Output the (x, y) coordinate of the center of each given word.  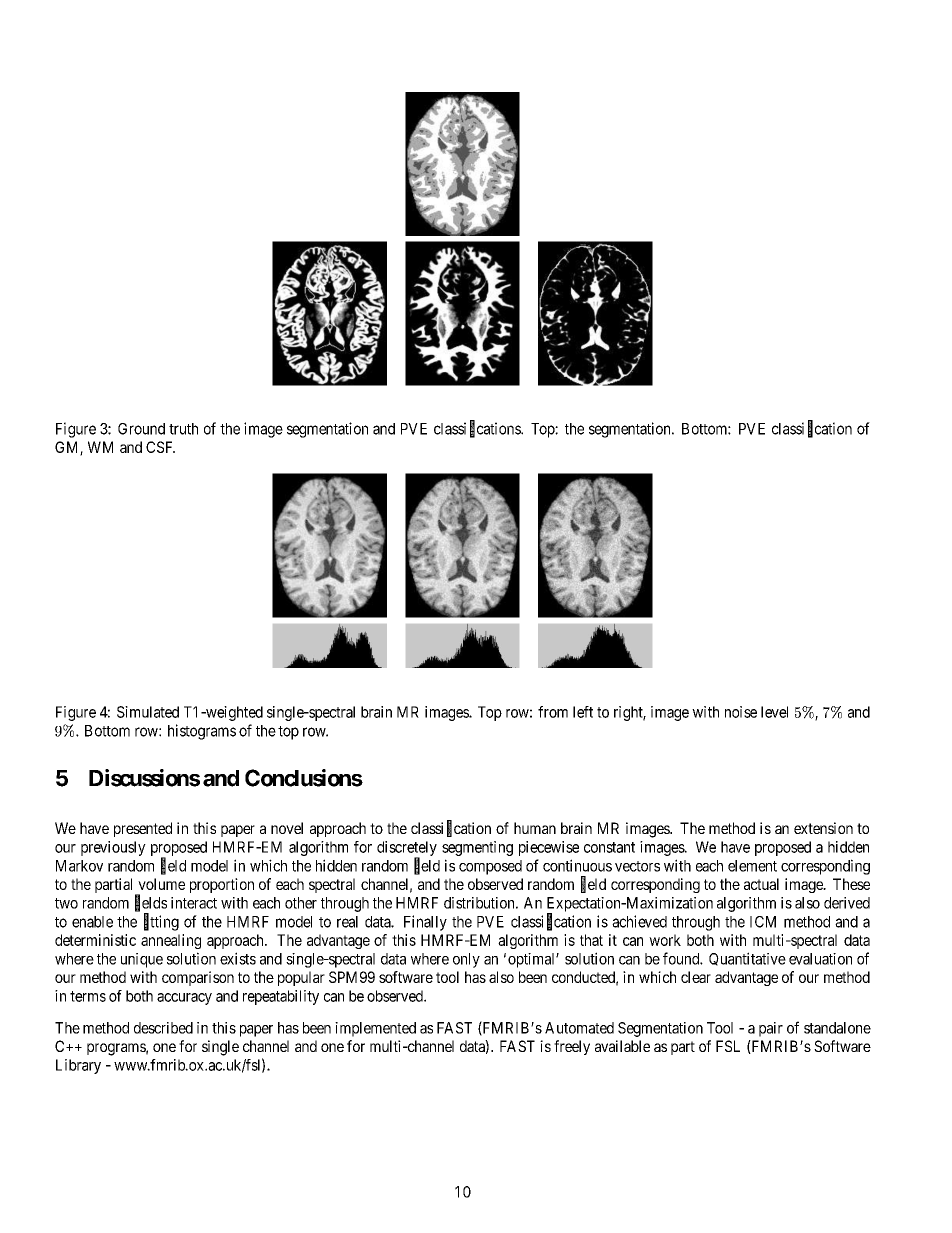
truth (183, 429)
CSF (160, 447)
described (163, 1028)
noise (741, 712)
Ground (141, 429)
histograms (202, 732)
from (553, 712)
